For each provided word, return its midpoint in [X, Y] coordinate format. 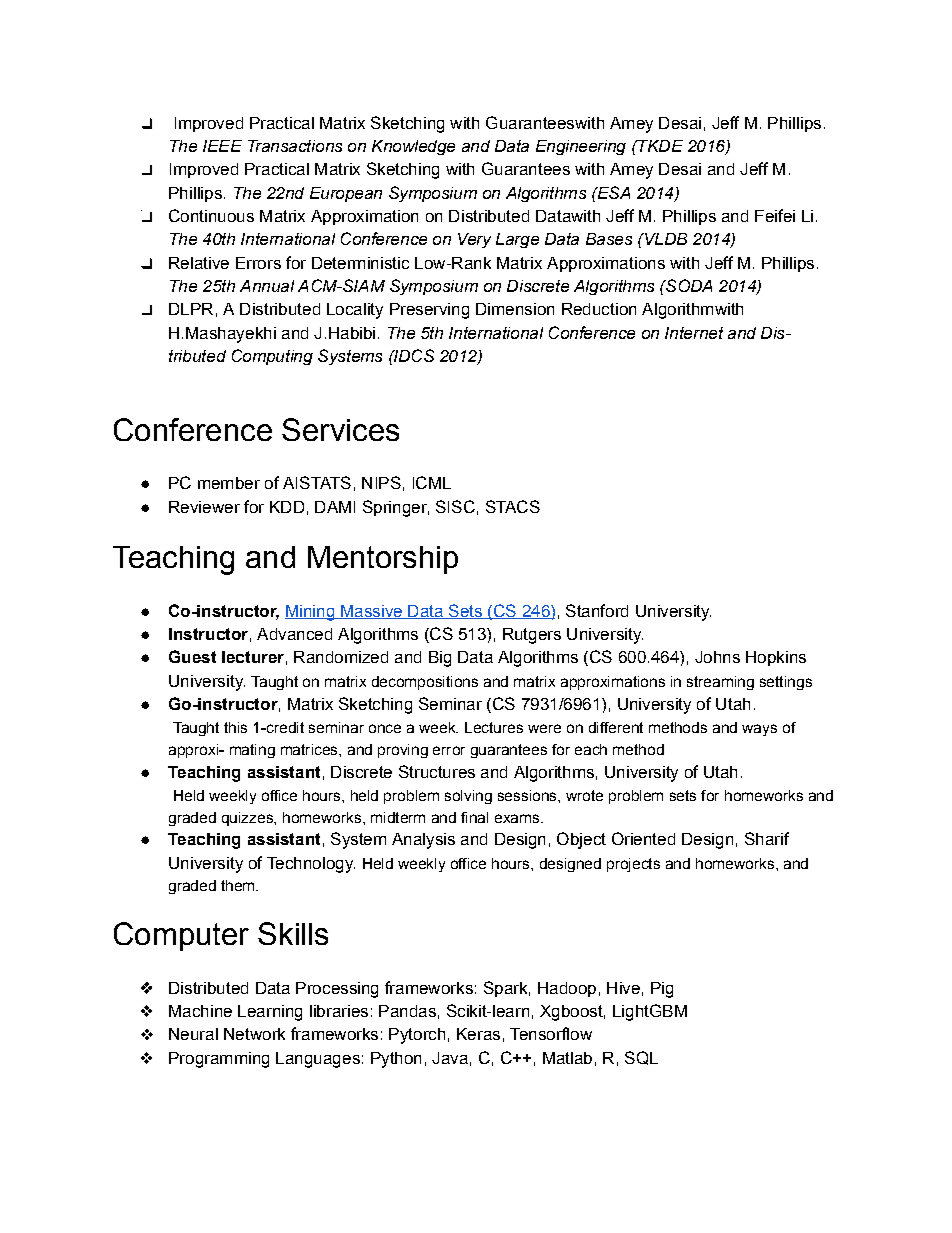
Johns [717, 657]
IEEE [222, 146]
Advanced [294, 634]
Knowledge [413, 147]
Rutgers [532, 636]
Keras [478, 1034]
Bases [609, 239]
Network [254, 1034]
